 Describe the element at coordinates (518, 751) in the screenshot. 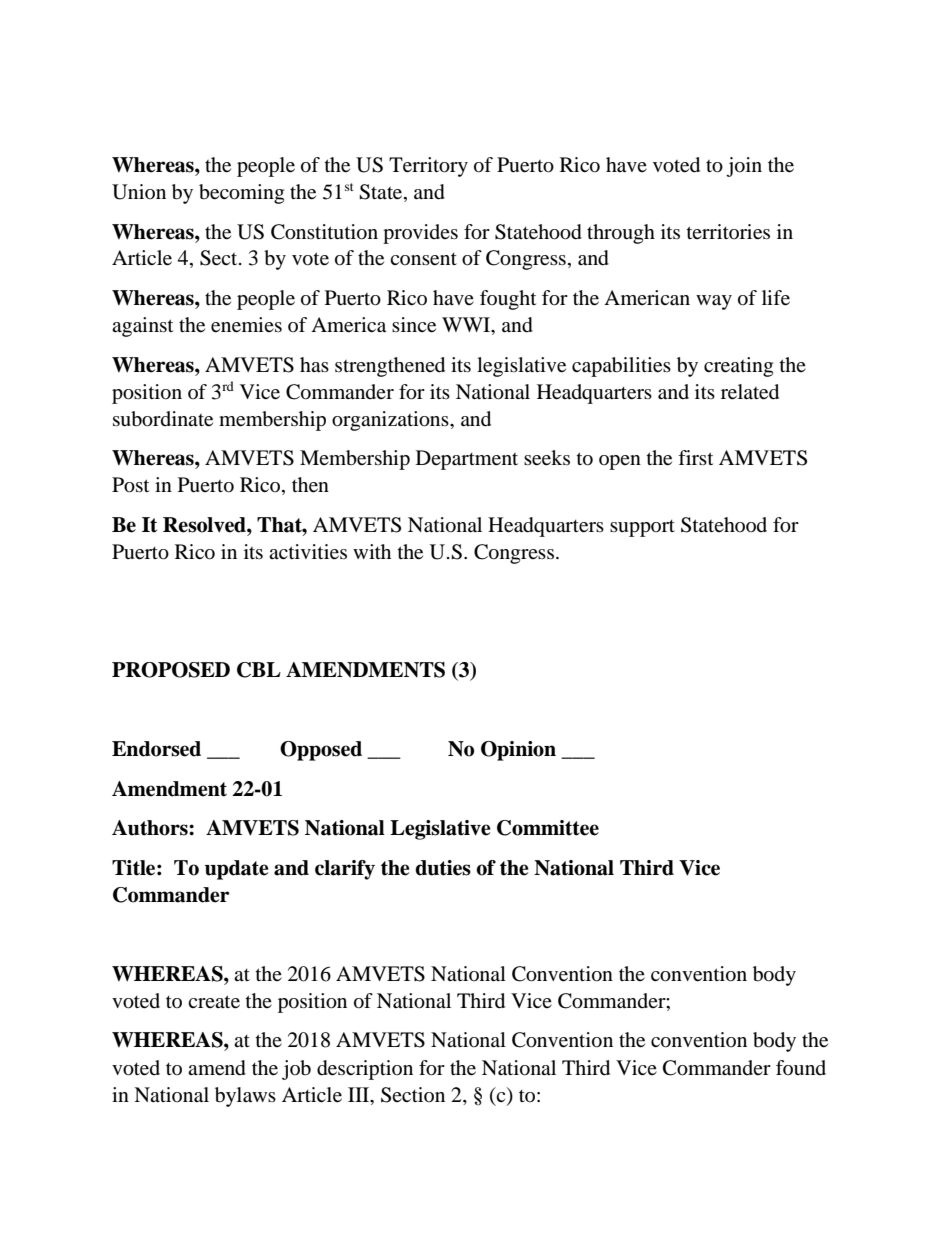

I see `Opinion` at that location.
